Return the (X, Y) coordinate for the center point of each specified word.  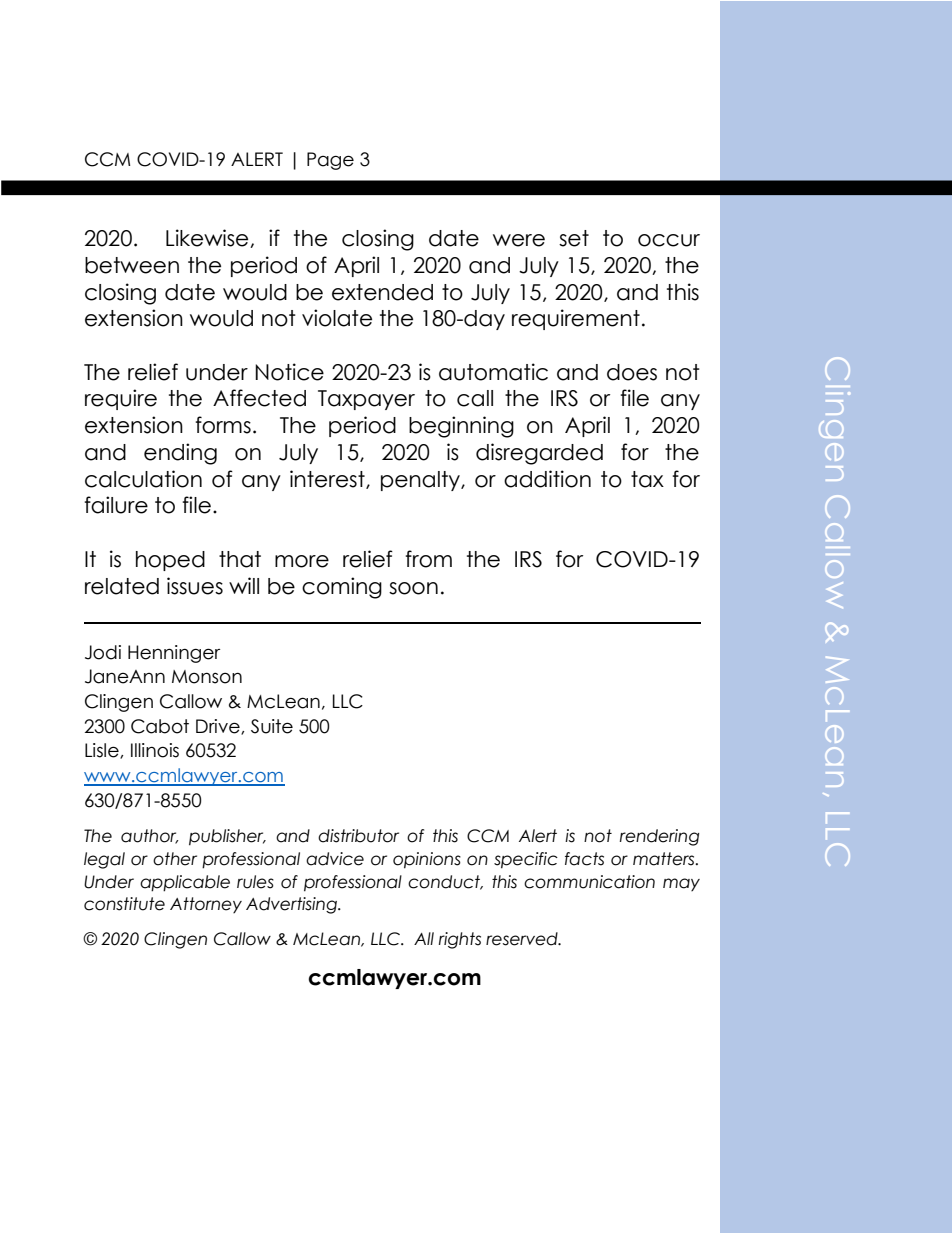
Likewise (208, 238)
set (574, 238)
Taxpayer (366, 400)
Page (330, 161)
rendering (659, 837)
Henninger (174, 654)
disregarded (539, 454)
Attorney (206, 905)
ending (180, 454)
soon (413, 588)
